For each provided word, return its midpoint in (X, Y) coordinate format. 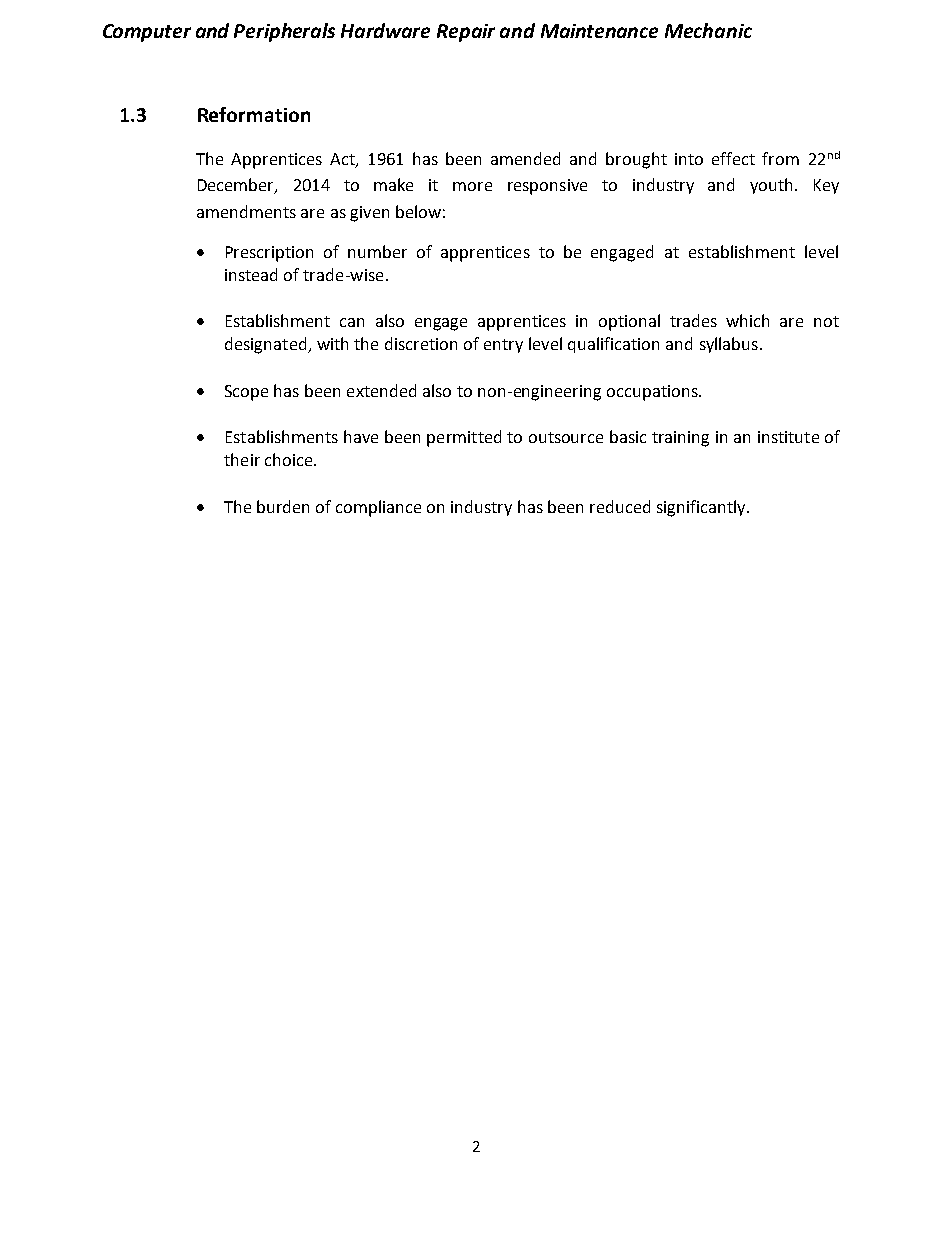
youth (771, 186)
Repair (466, 33)
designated (267, 345)
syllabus (729, 345)
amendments (246, 211)
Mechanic (708, 30)
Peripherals (284, 32)
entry (503, 346)
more (472, 186)
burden (283, 506)
